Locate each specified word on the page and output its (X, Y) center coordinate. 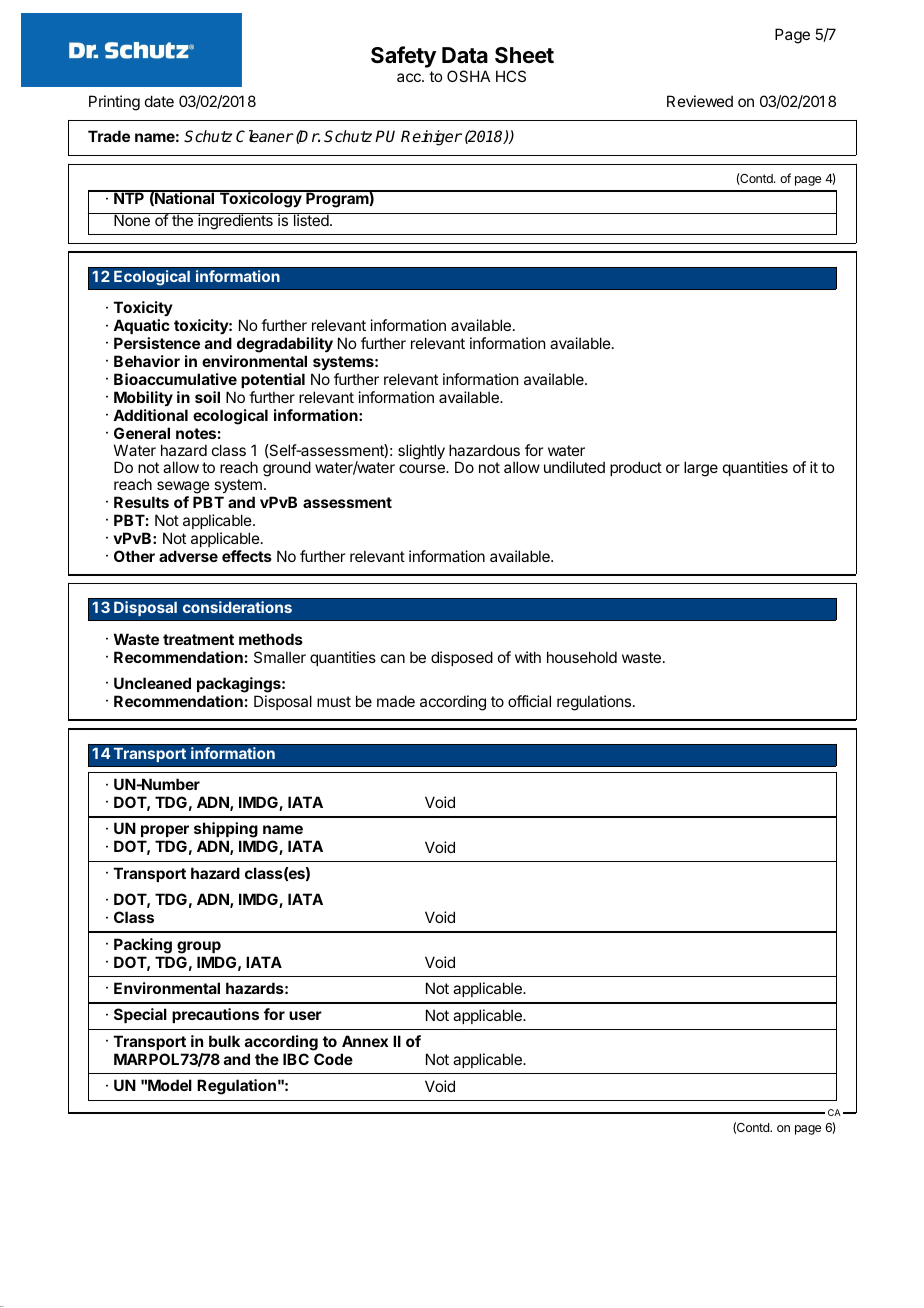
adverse (188, 556)
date (159, 101)
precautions (215, 1015)
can (393, 658)
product (636, 468)
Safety (403, 57)
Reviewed (700, 101)
